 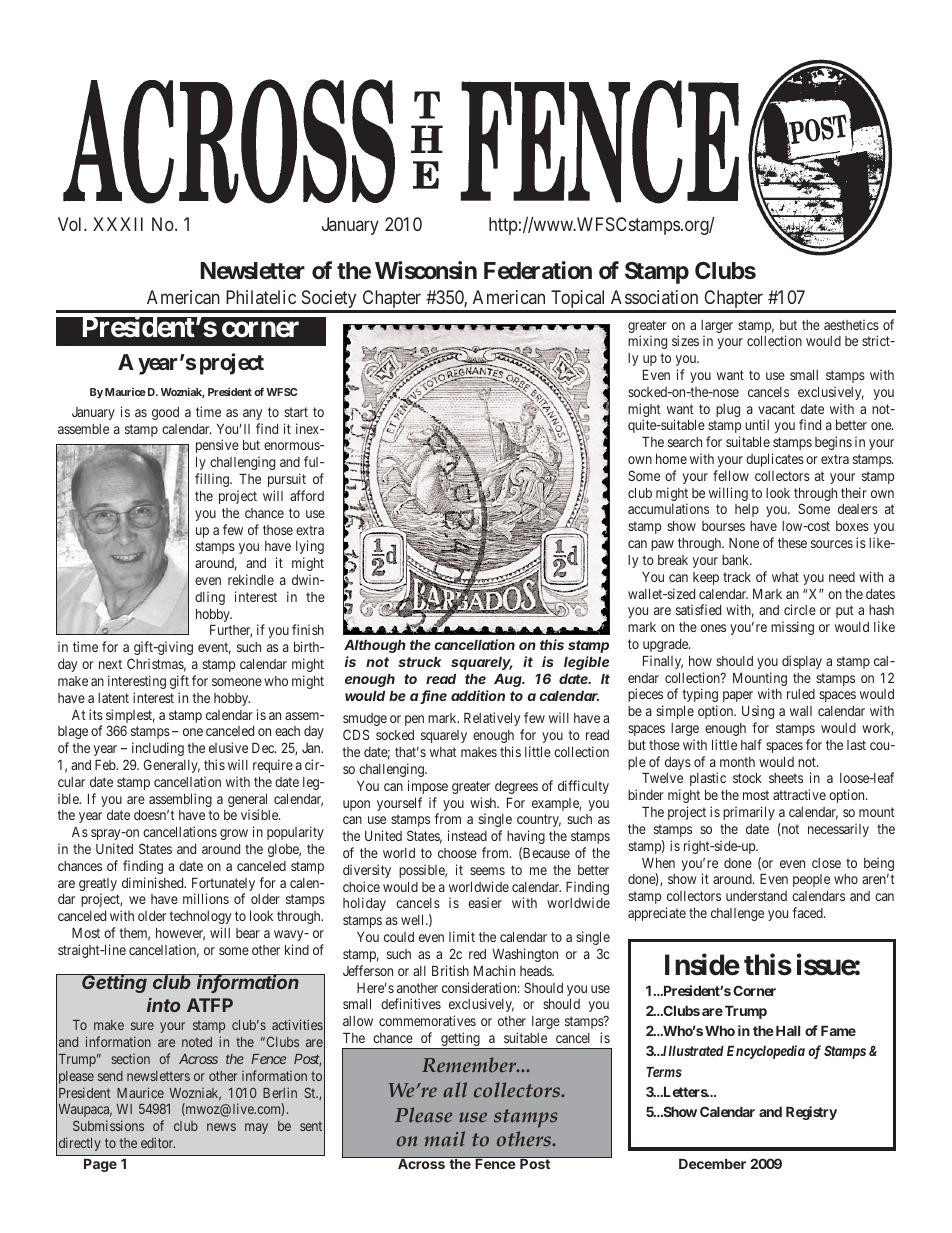 What do you see at coordinates (478, 695) in the document?
I see `addition` at bounding box center [478, 695].
